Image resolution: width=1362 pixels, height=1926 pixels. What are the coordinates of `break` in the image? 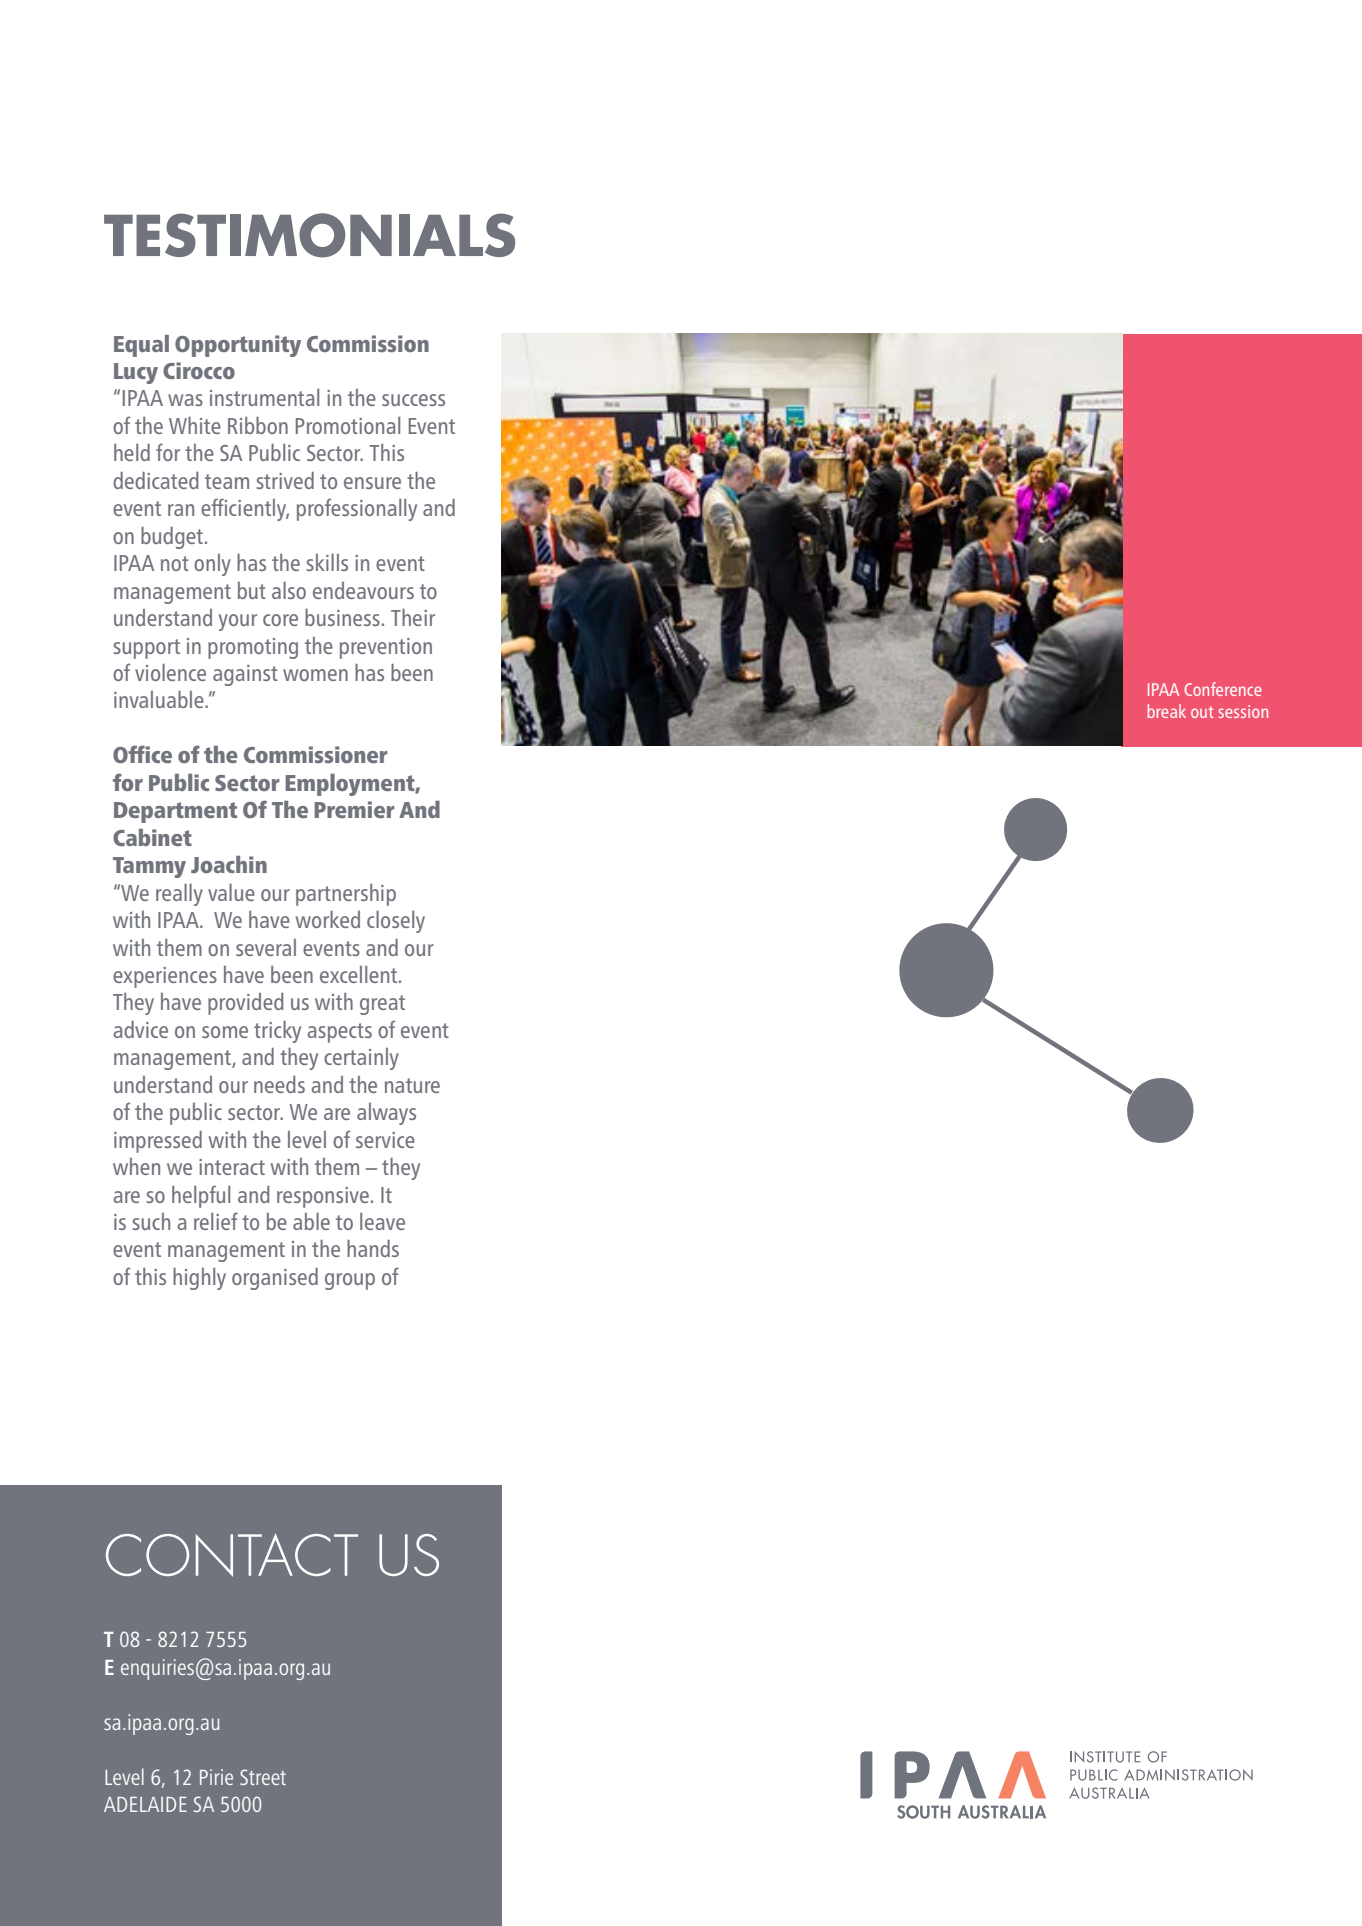 It's located at (1166, 711).
